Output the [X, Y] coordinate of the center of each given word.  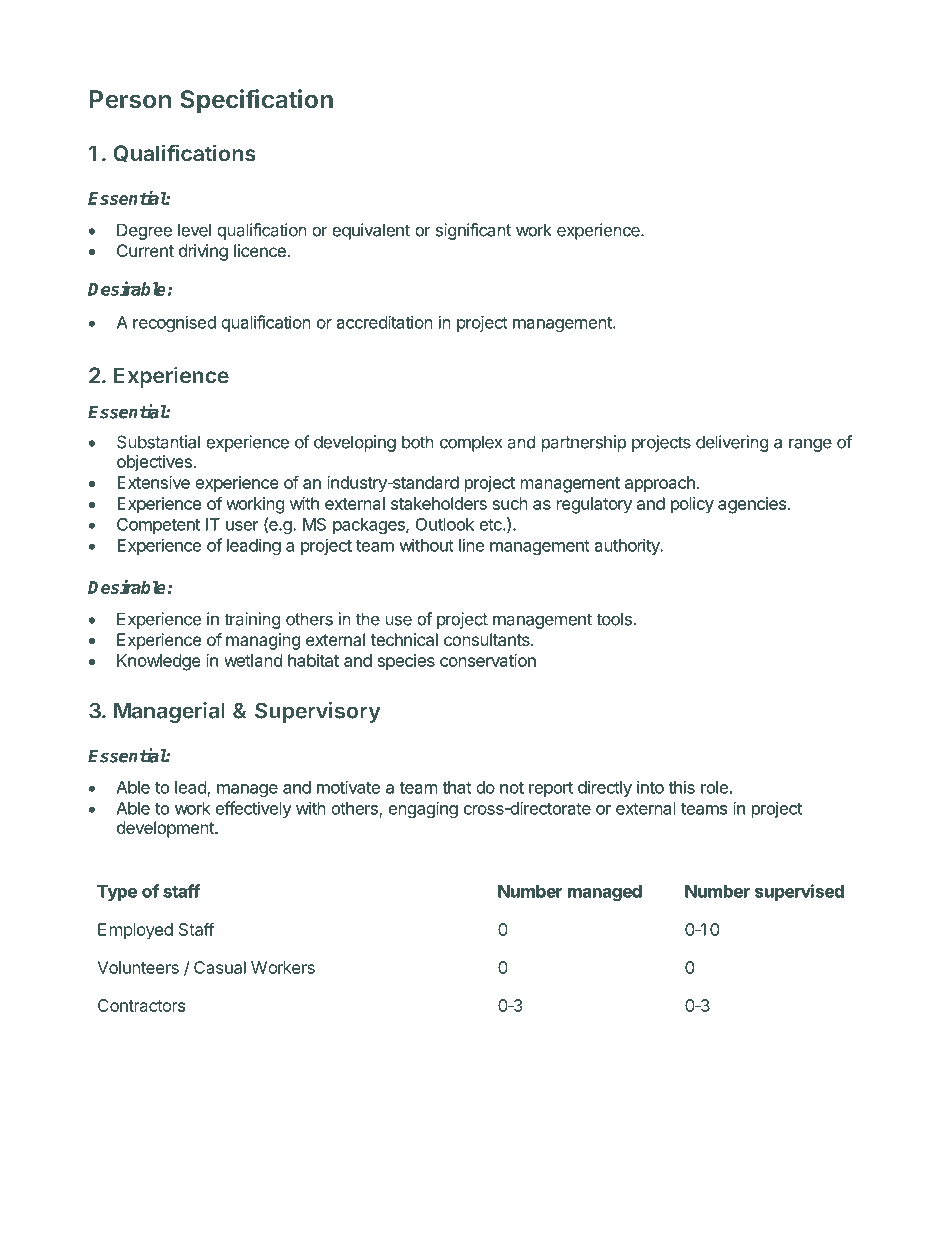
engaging [423, 809]
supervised [799, 892]
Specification [256, 101]
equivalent [371, 231]
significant [473, 231]
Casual [220, 967]
